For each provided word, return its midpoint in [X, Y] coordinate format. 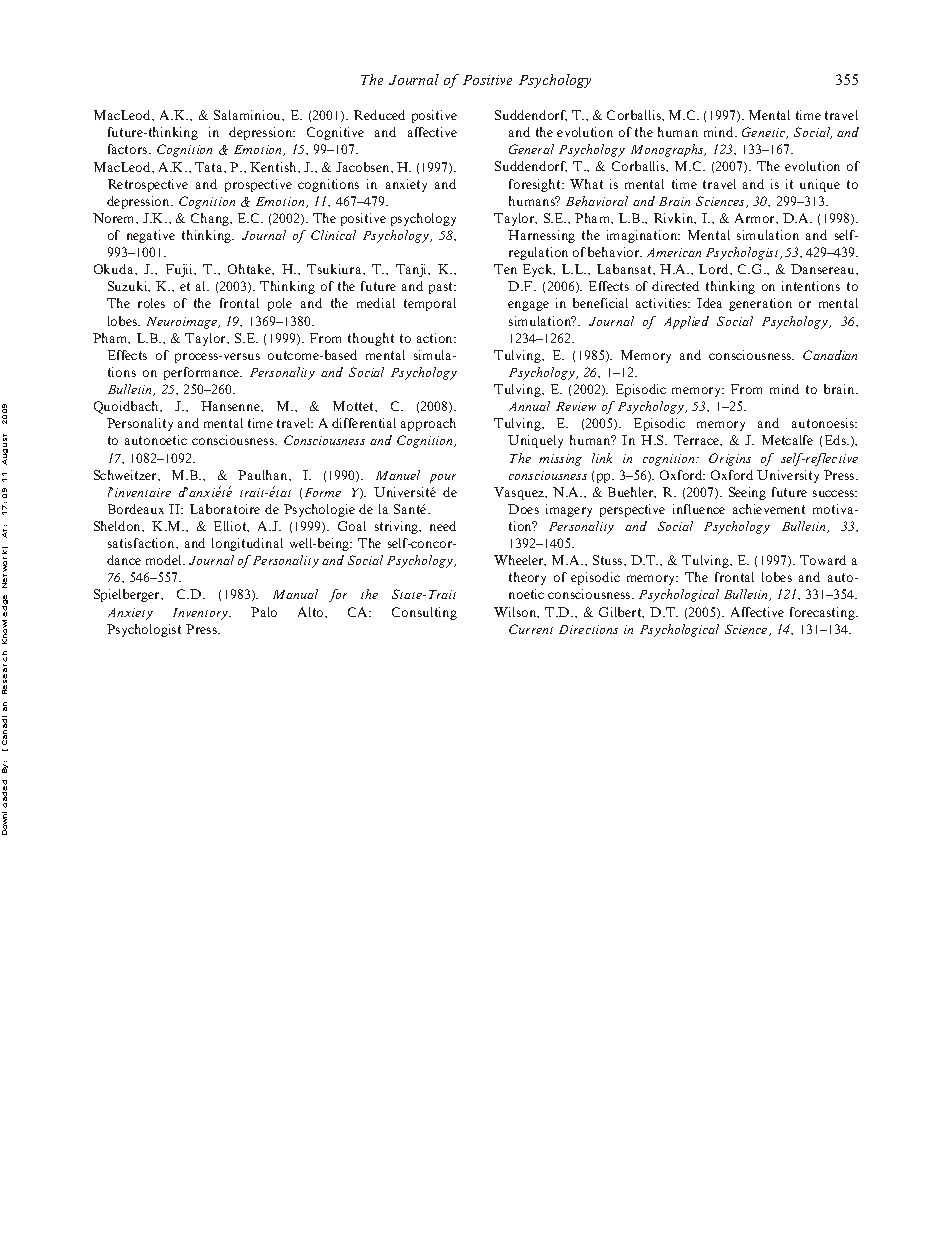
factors [129, 149]
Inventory [202, 614]
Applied [686, 322]
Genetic [765, 133]
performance [202, 373]
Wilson [516, 612]
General [531, 149]
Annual [529, 406]
